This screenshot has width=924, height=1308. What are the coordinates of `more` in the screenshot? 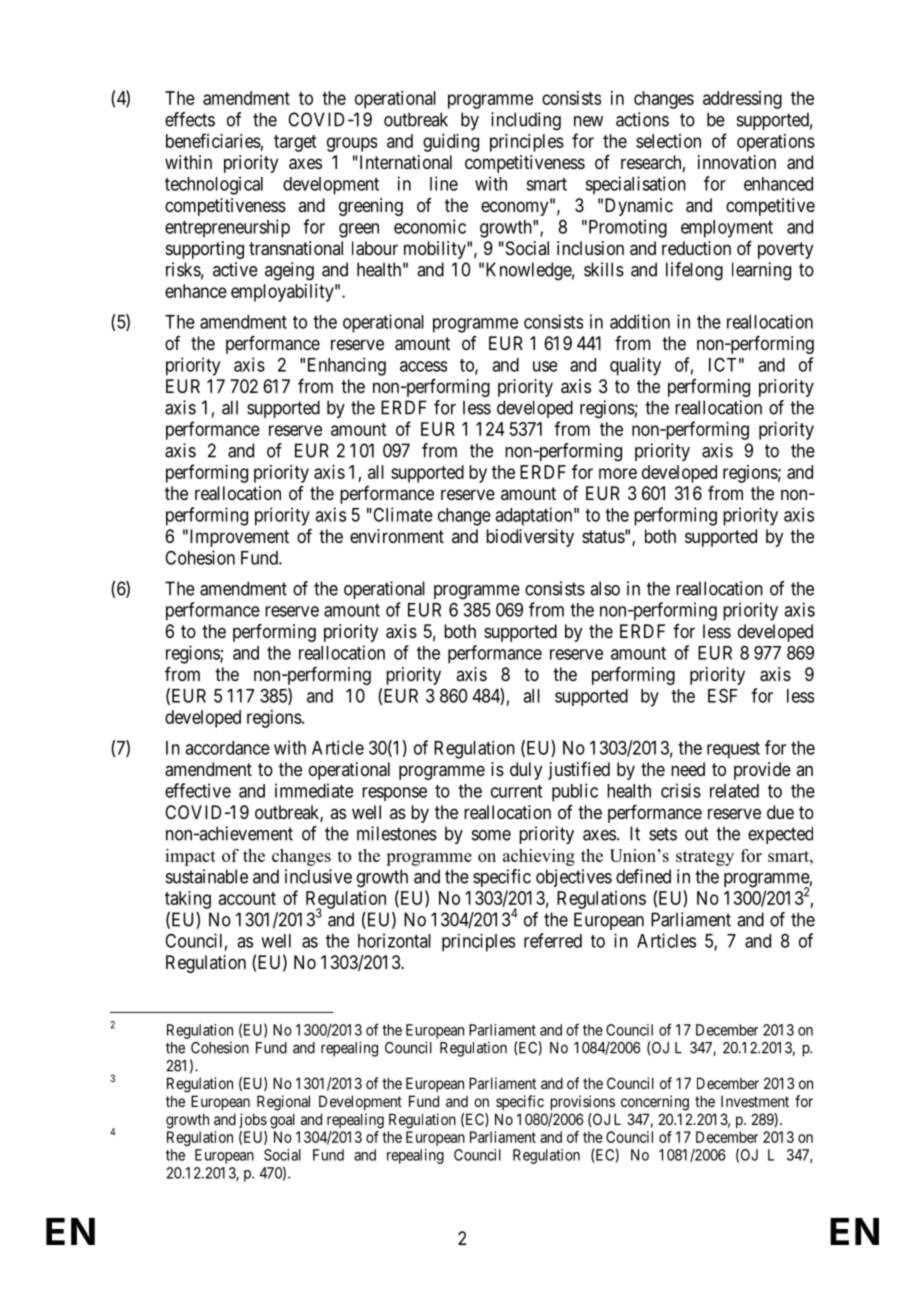 It's located at (618, 473).
